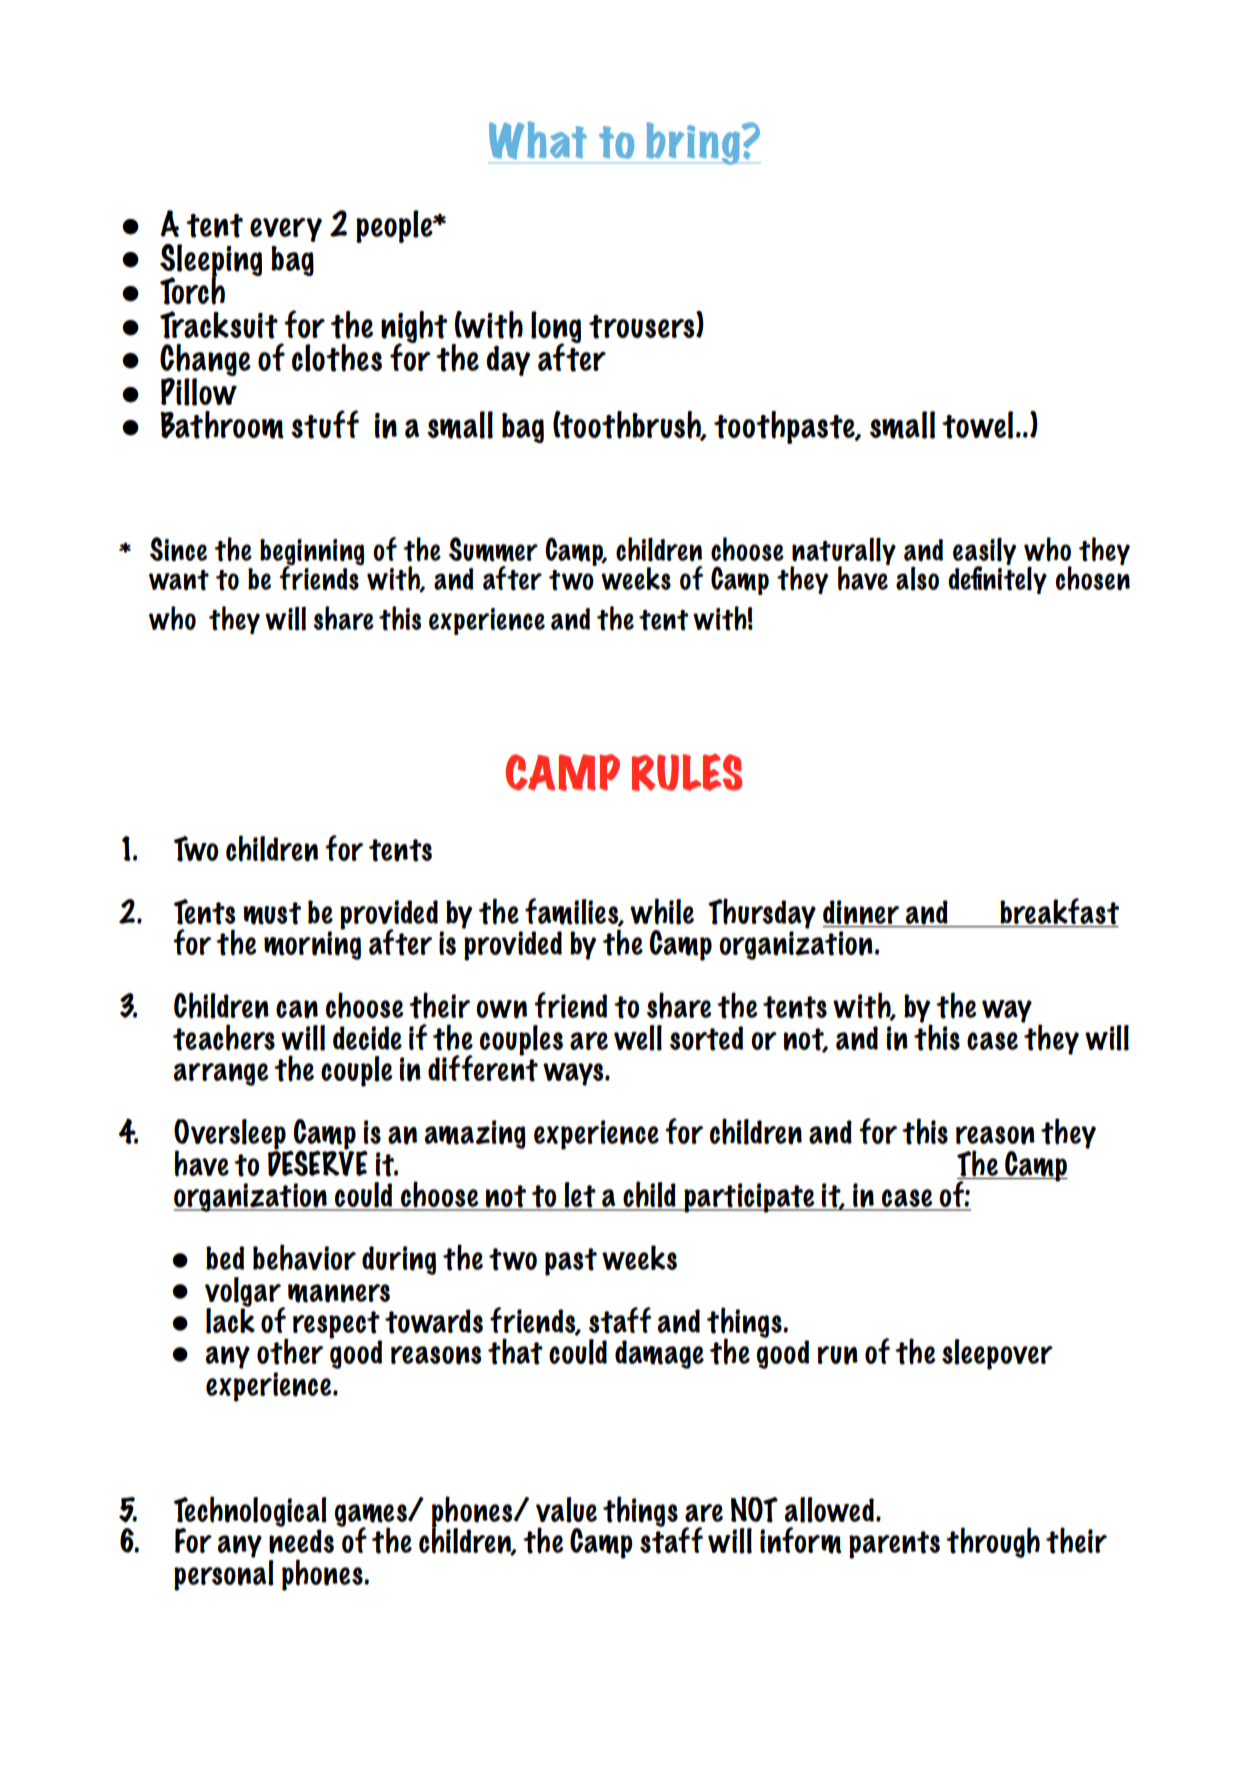 Image resolution: width=1249 pixels, height=1767 pixels. Describe the element at coordinates (312, 553) in the document. I see `beginning` at that location.
